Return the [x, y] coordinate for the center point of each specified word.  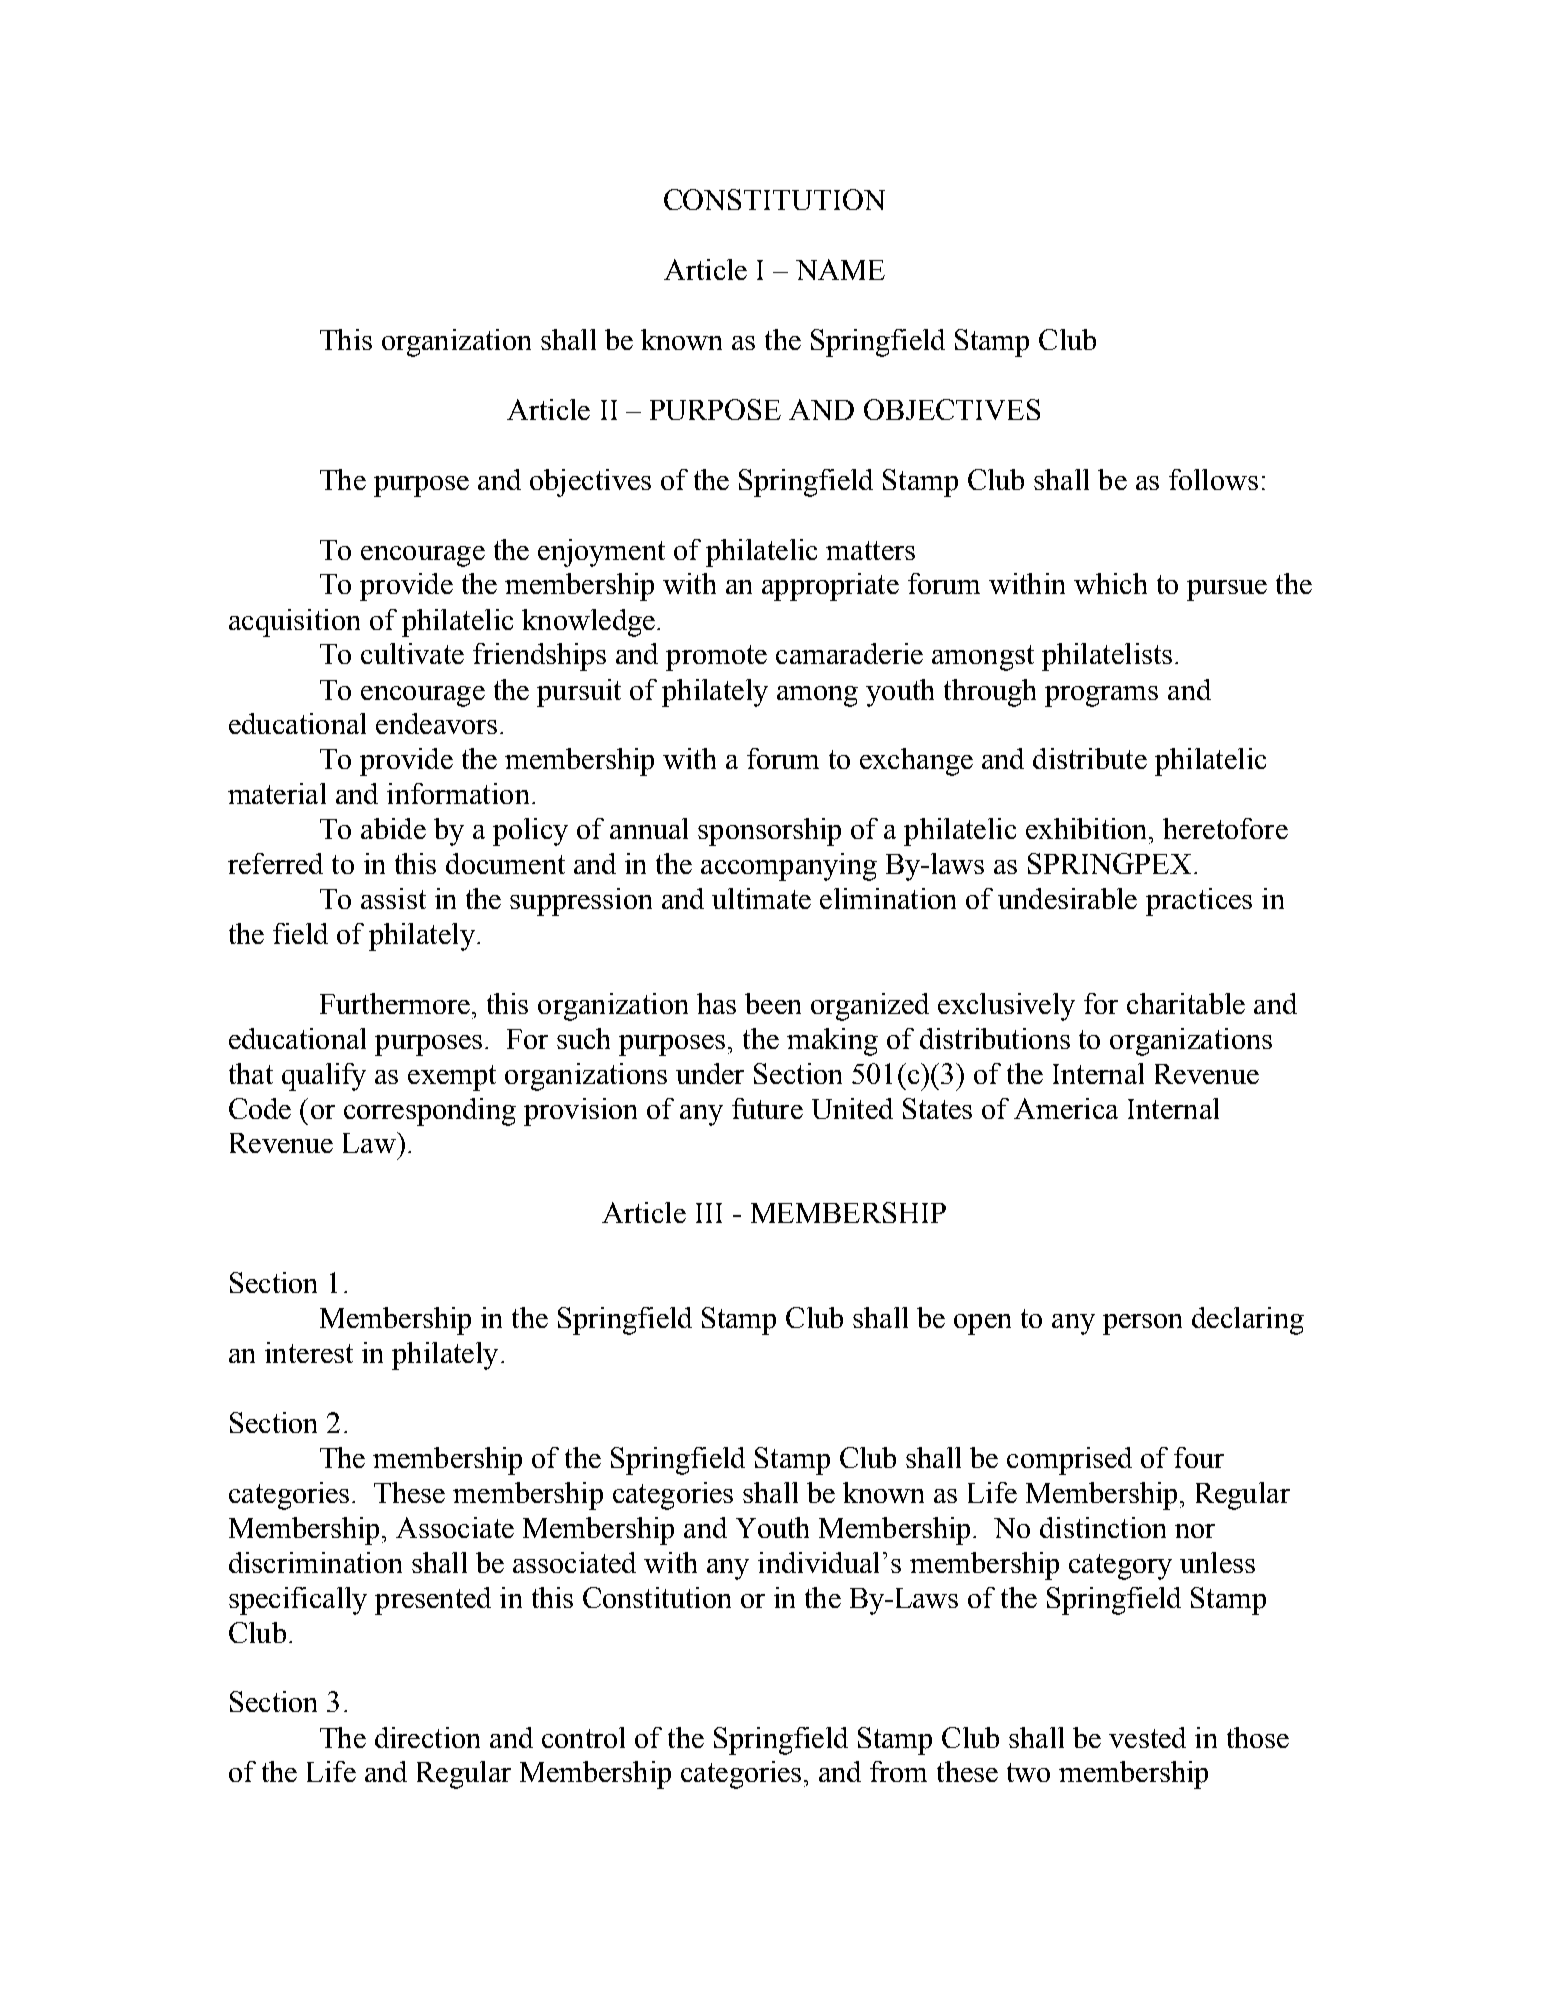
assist [393, 898]
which [1110, 583]
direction [427, 1737]
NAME [840, 269]
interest [309, 1352]
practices [1199, 902]
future [767, 1108]
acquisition [294, 623]
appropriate [830, 587]
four [1199, 1457]
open [982, 1324]
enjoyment [601, 553]
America [1066, 1108]
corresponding [430, 1112]
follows [1213, 479]
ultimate [761, 898]
